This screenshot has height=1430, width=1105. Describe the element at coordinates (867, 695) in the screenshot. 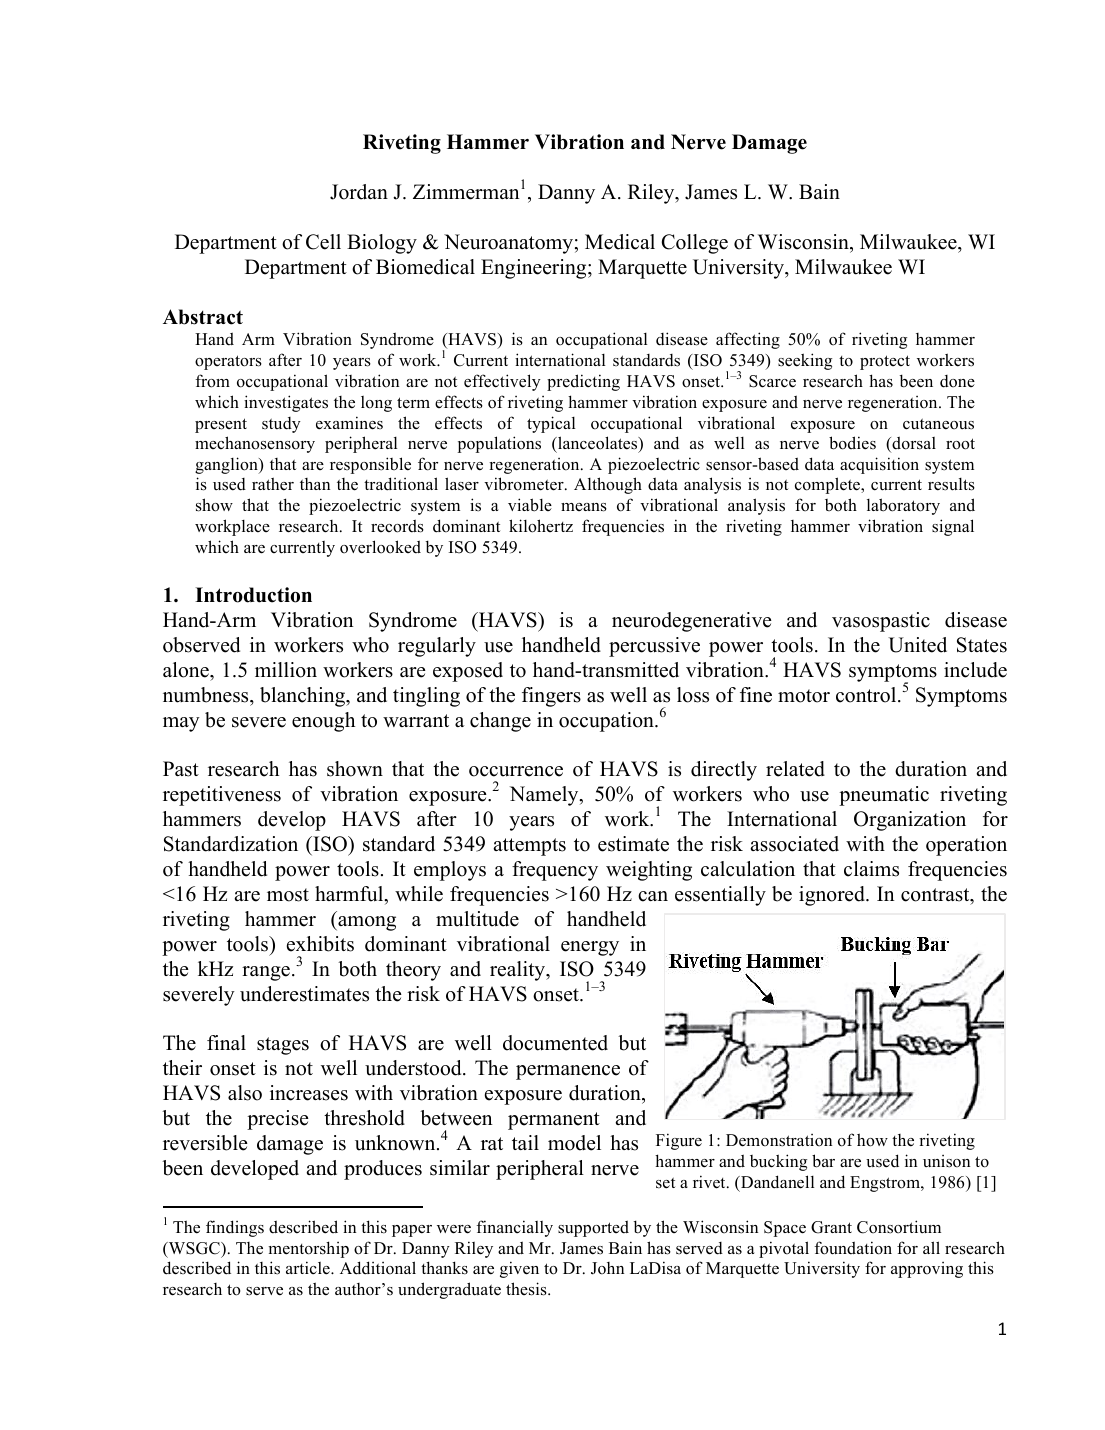

I see `control` at that location.
